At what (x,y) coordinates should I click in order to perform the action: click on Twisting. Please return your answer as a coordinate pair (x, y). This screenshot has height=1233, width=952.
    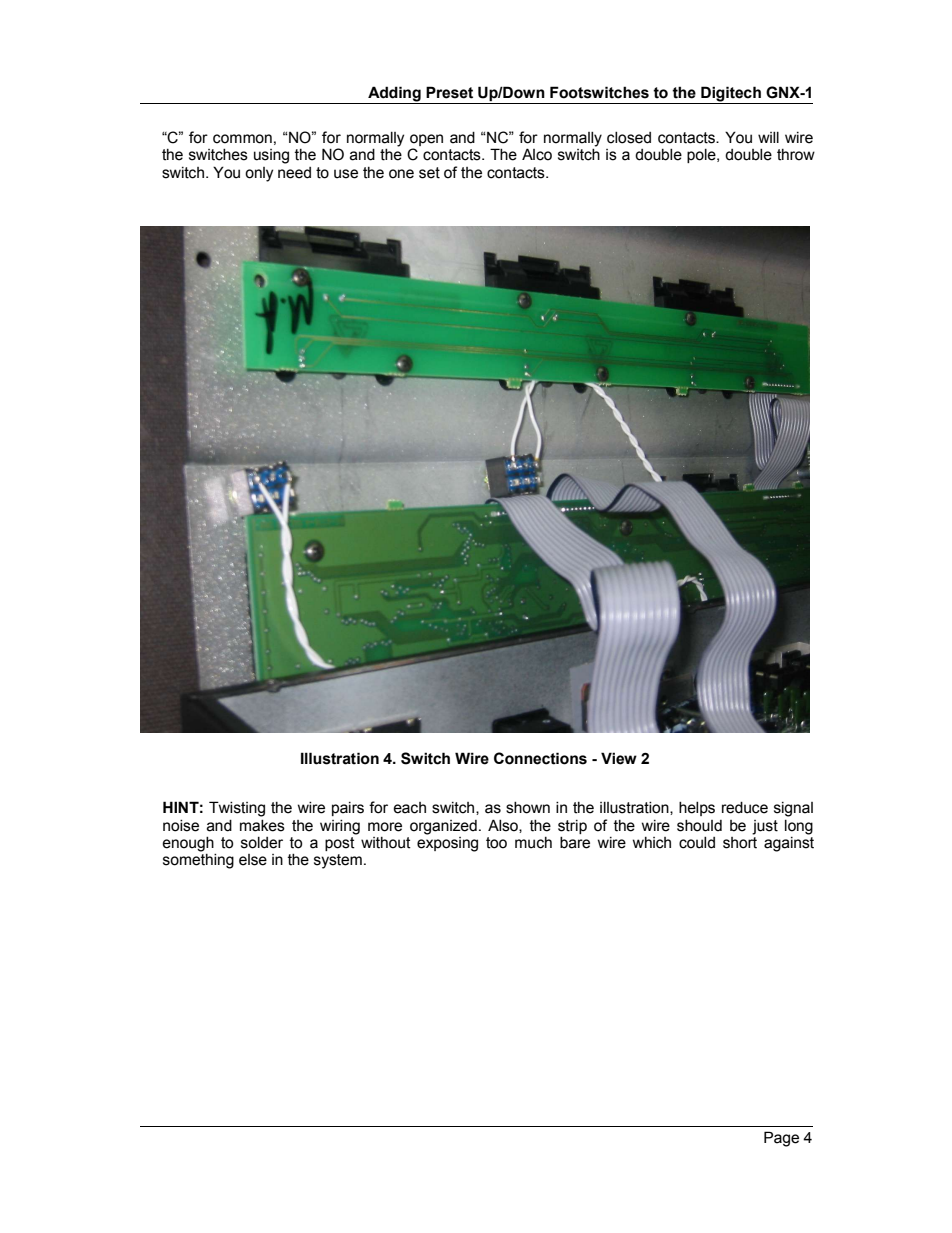
    Looking at the image, I should click on (237, 809).
